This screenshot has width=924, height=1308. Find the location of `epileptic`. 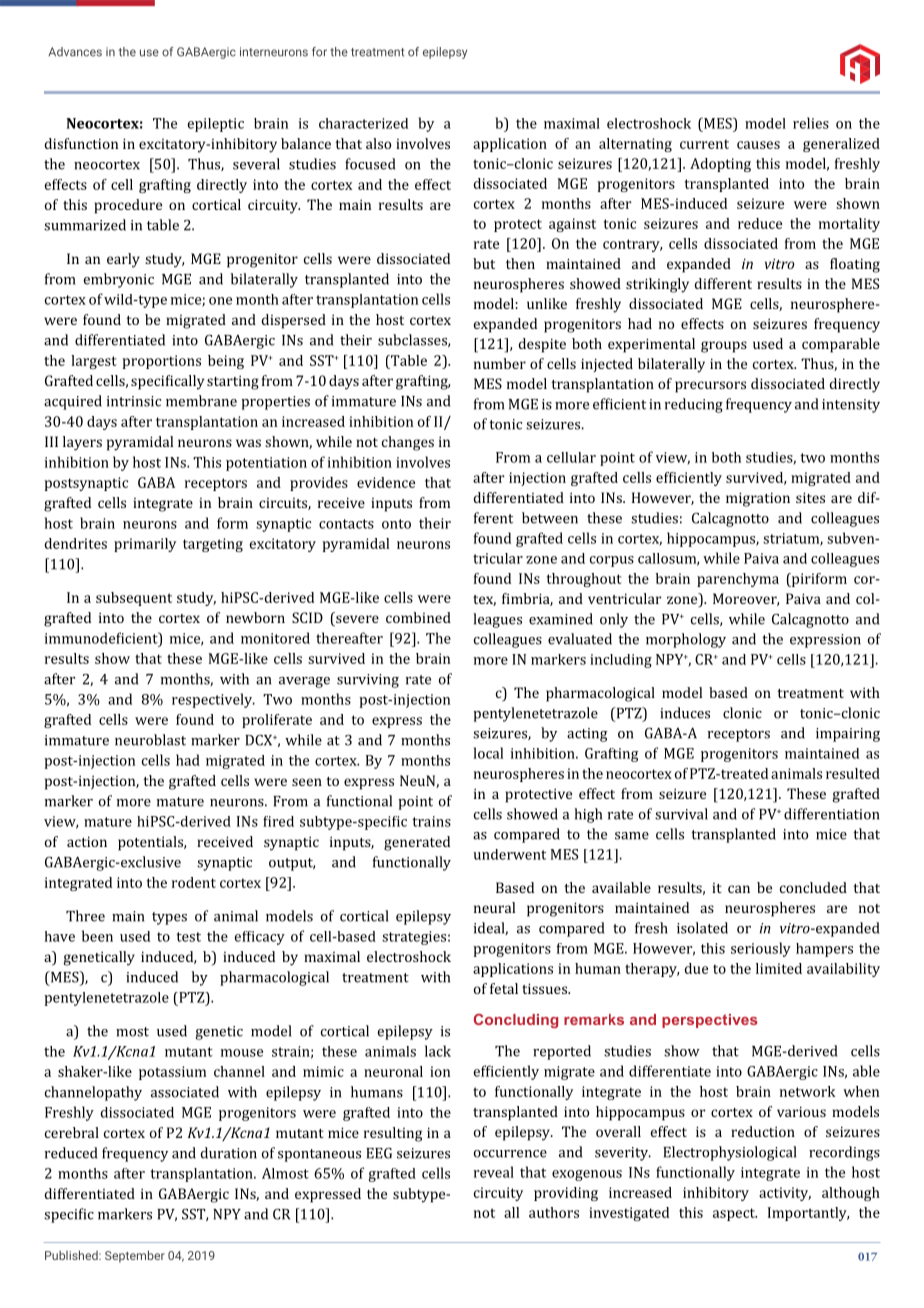

epileptic is located at coordinates (216, 125).
